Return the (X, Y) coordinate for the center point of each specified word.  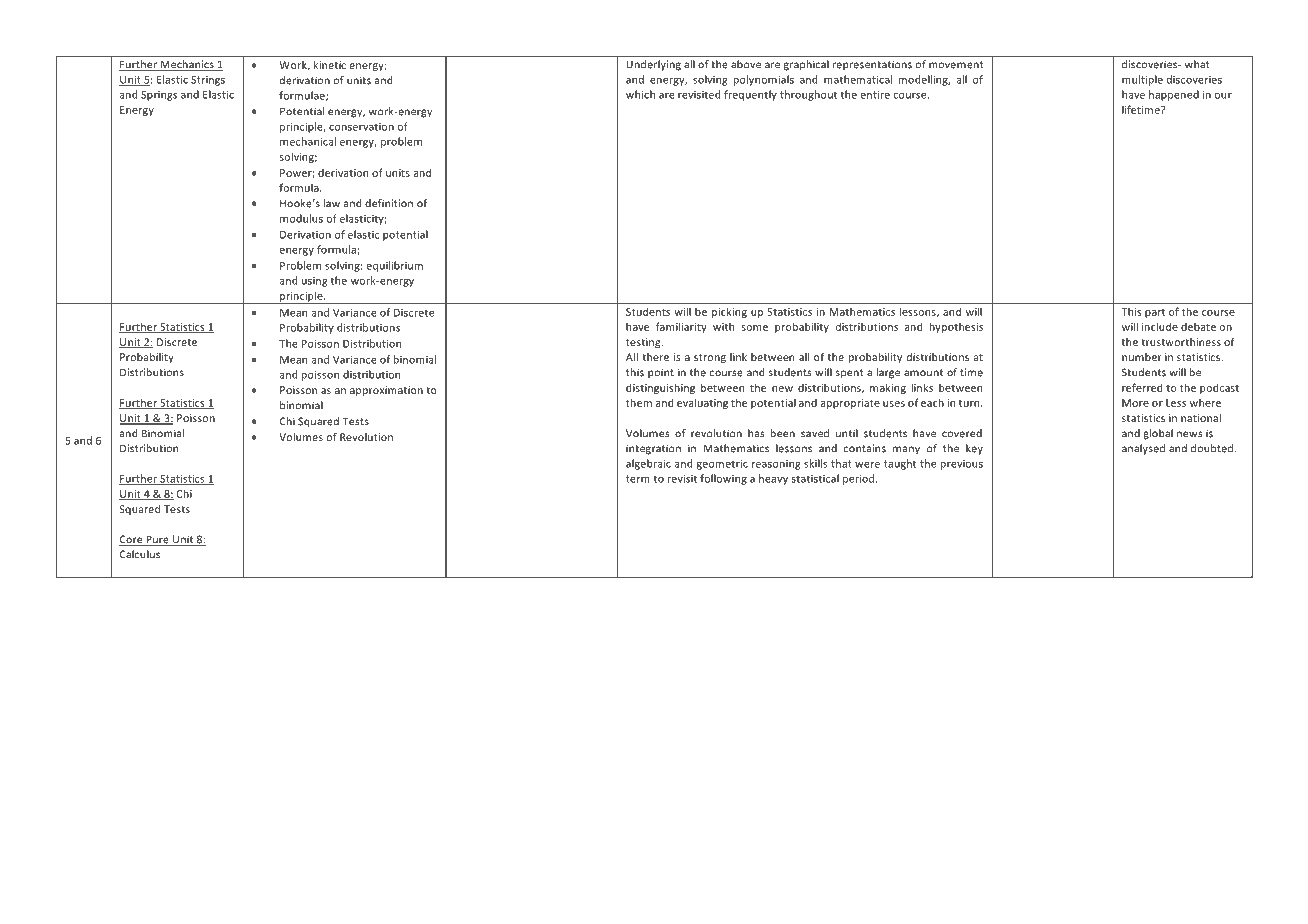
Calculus (140, 554)
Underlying (653, 65)
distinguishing (660, 388)
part (1155, 313)
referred (1142, 387)
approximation (386, 391)
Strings (208, 81)
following (723, 479)
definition (389, 203)
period (860, 479)
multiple (1142, 80)
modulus (301, 218)
